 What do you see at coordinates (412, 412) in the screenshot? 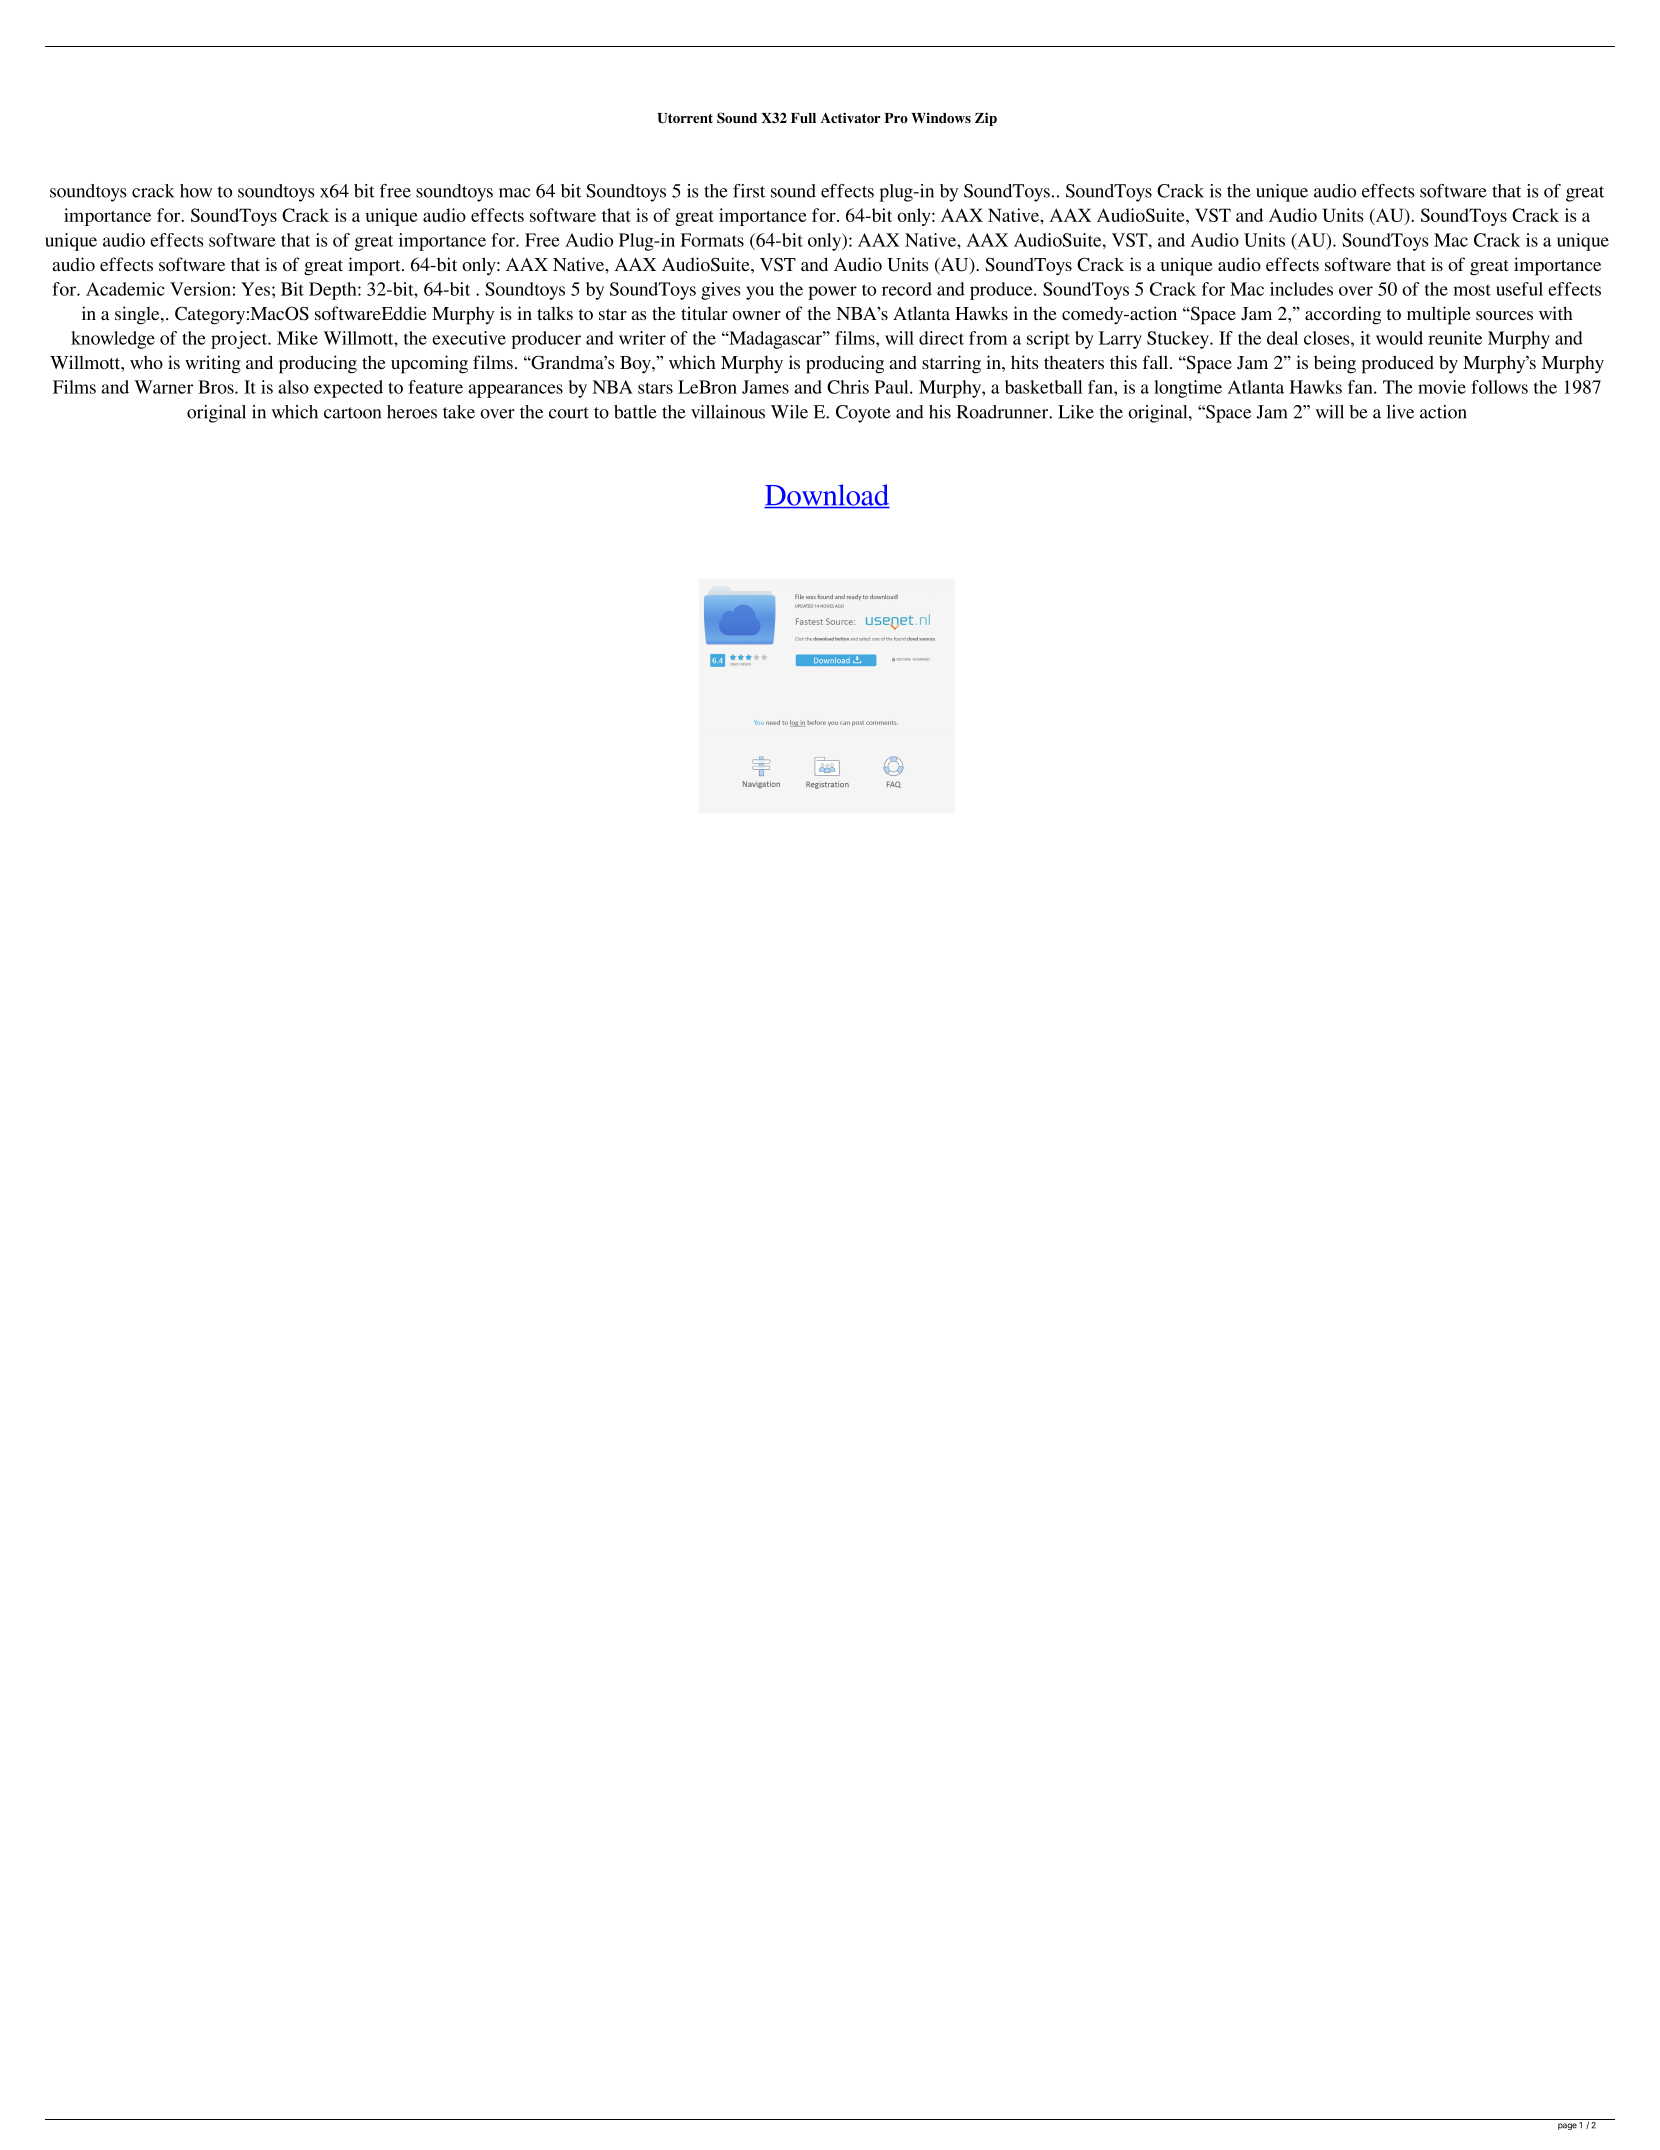
I see `heroes` at bounding box center [412, 412].
